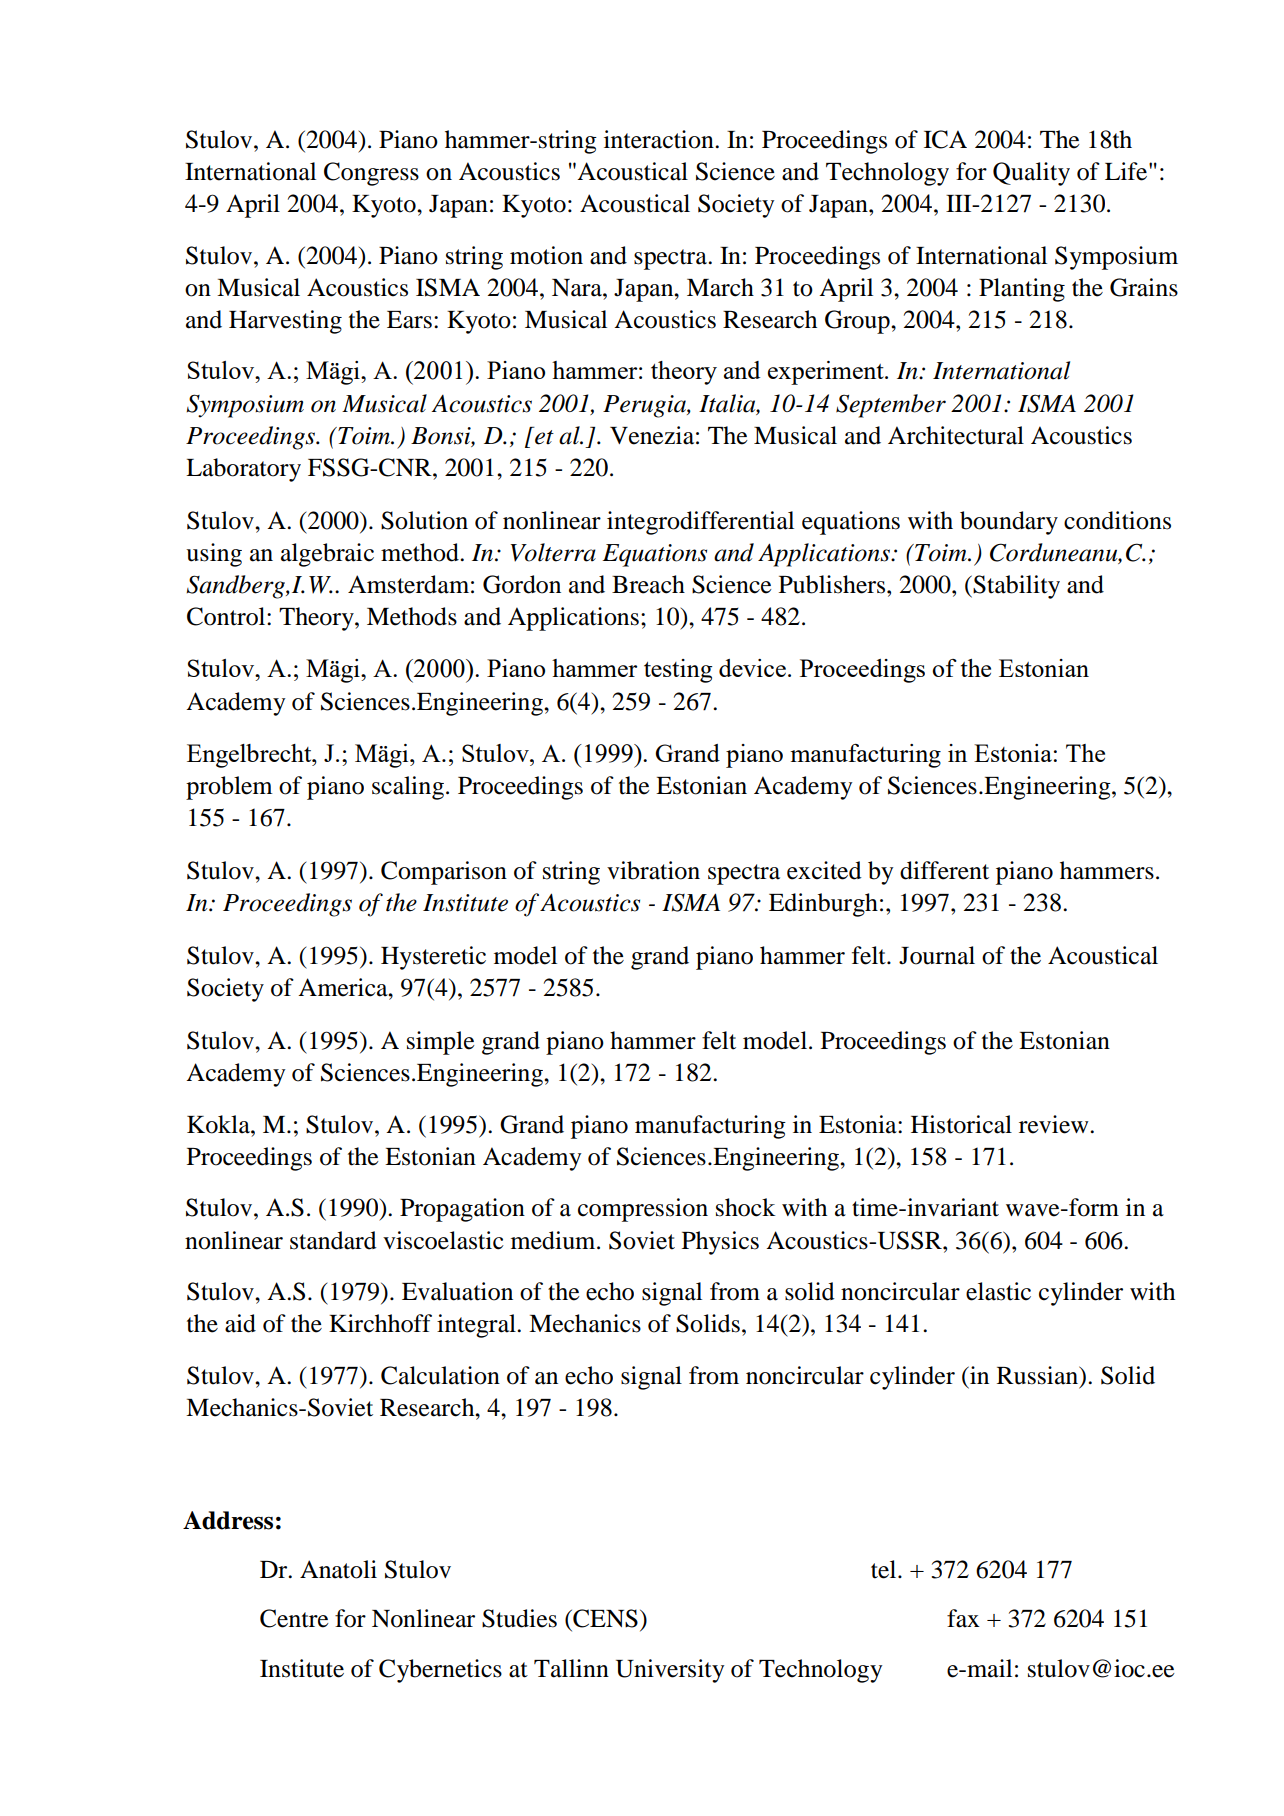 This screenshot has height=1816, width=1284. I want to click on Centre, so click(294, 1618).
